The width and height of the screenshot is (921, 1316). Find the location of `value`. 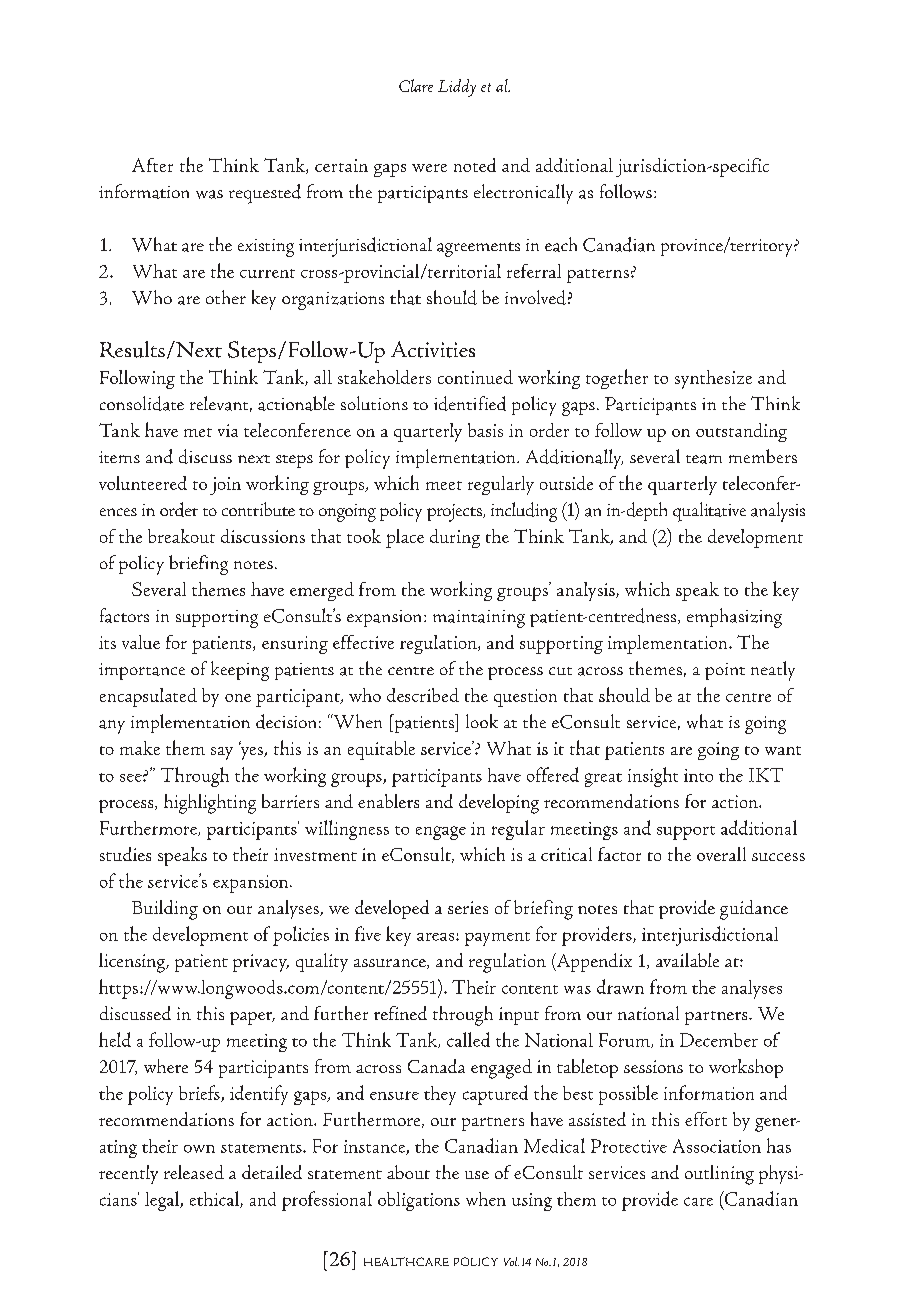

value is located at coordinates (141, 642).
